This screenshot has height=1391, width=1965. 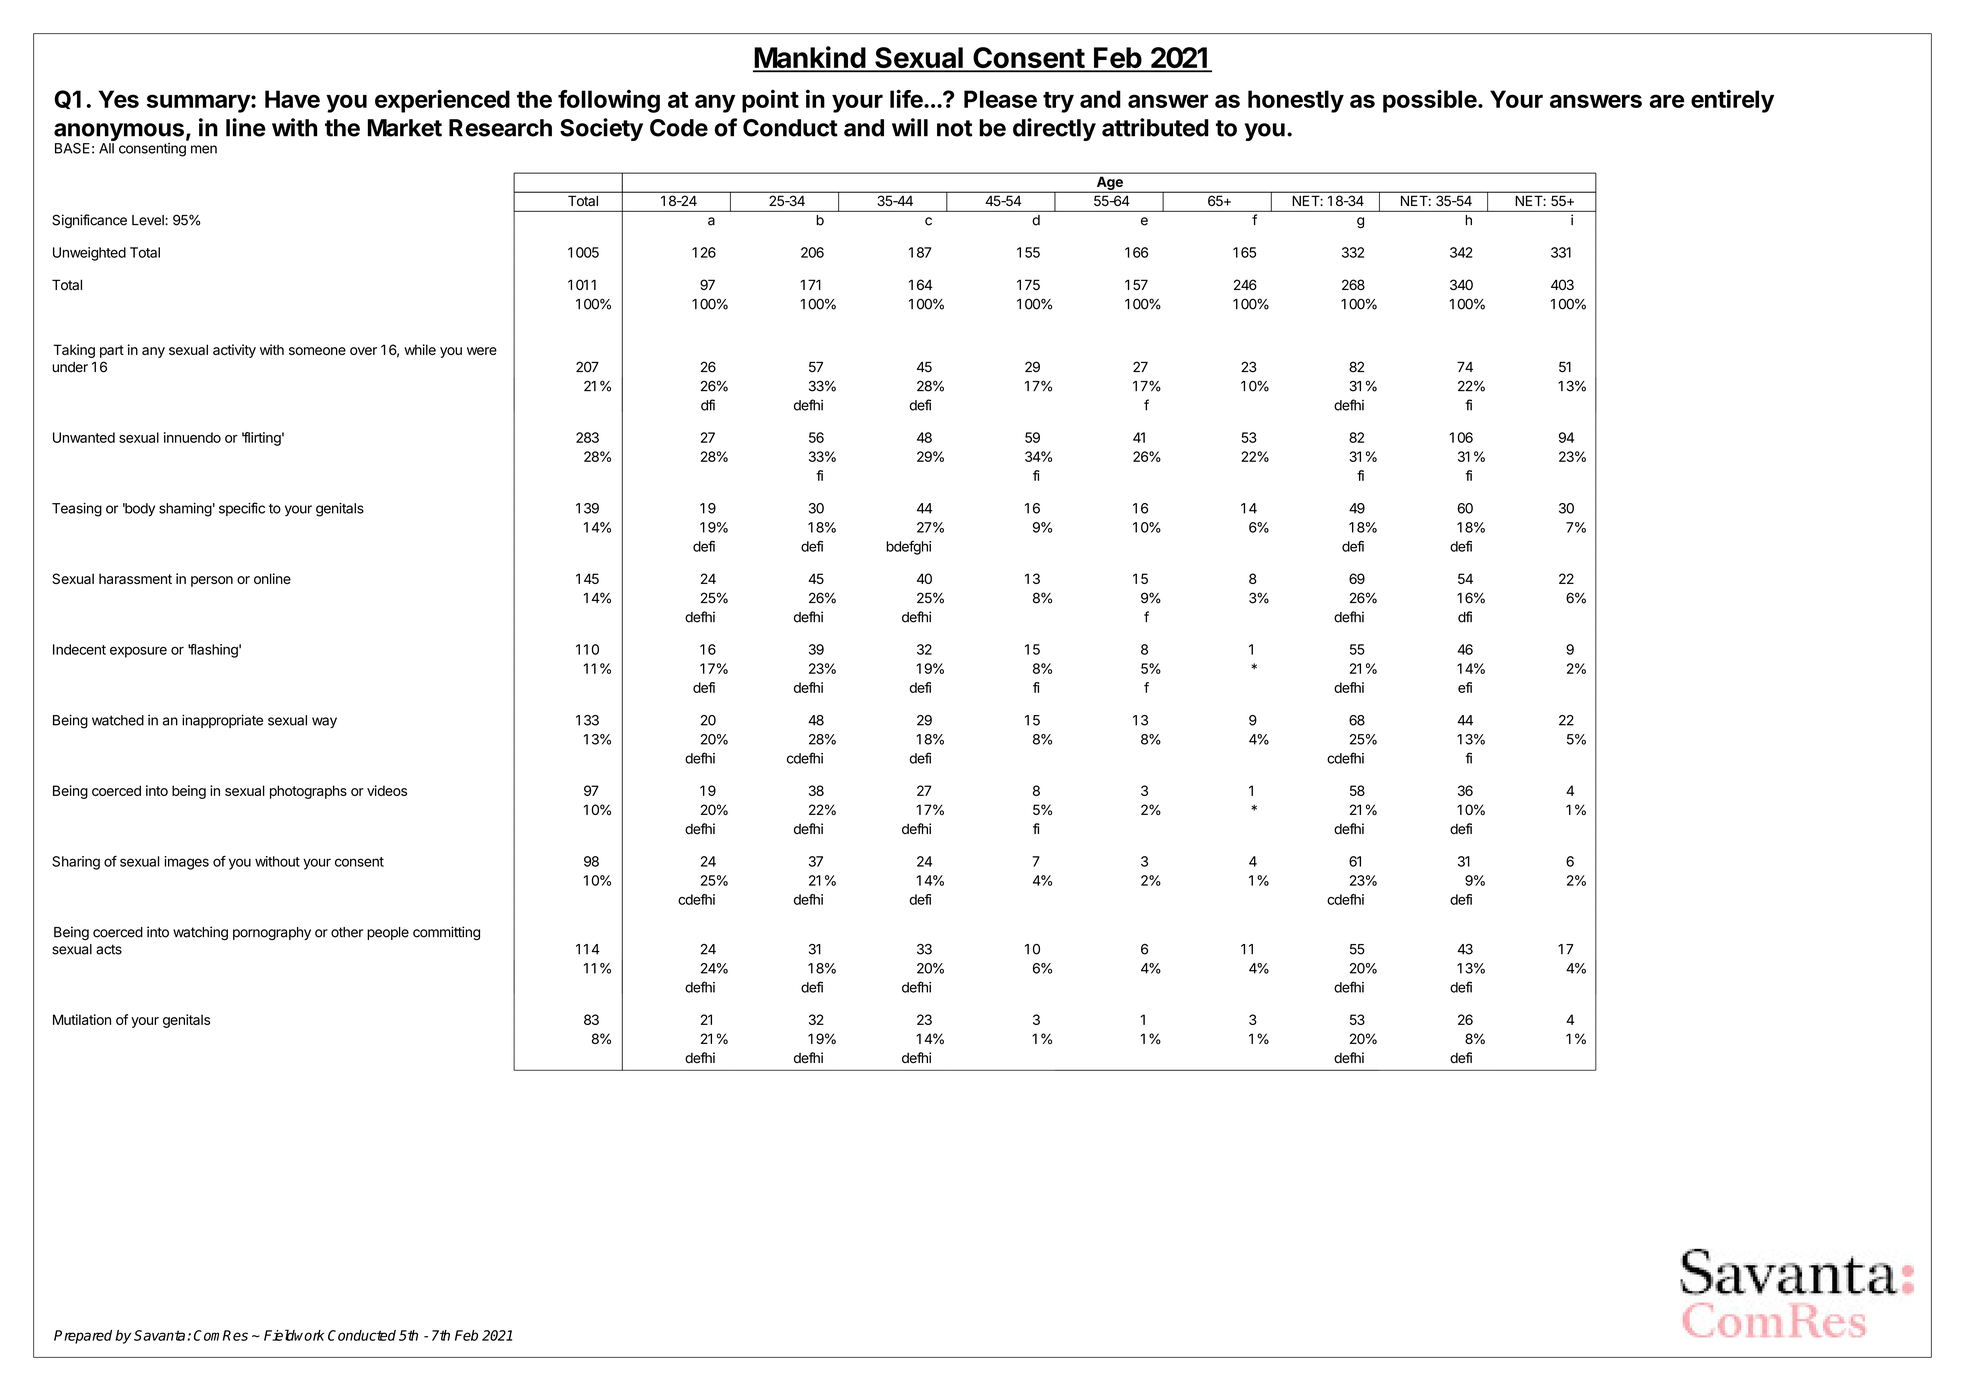 I want to click on people, so click(x=388, y=933).
